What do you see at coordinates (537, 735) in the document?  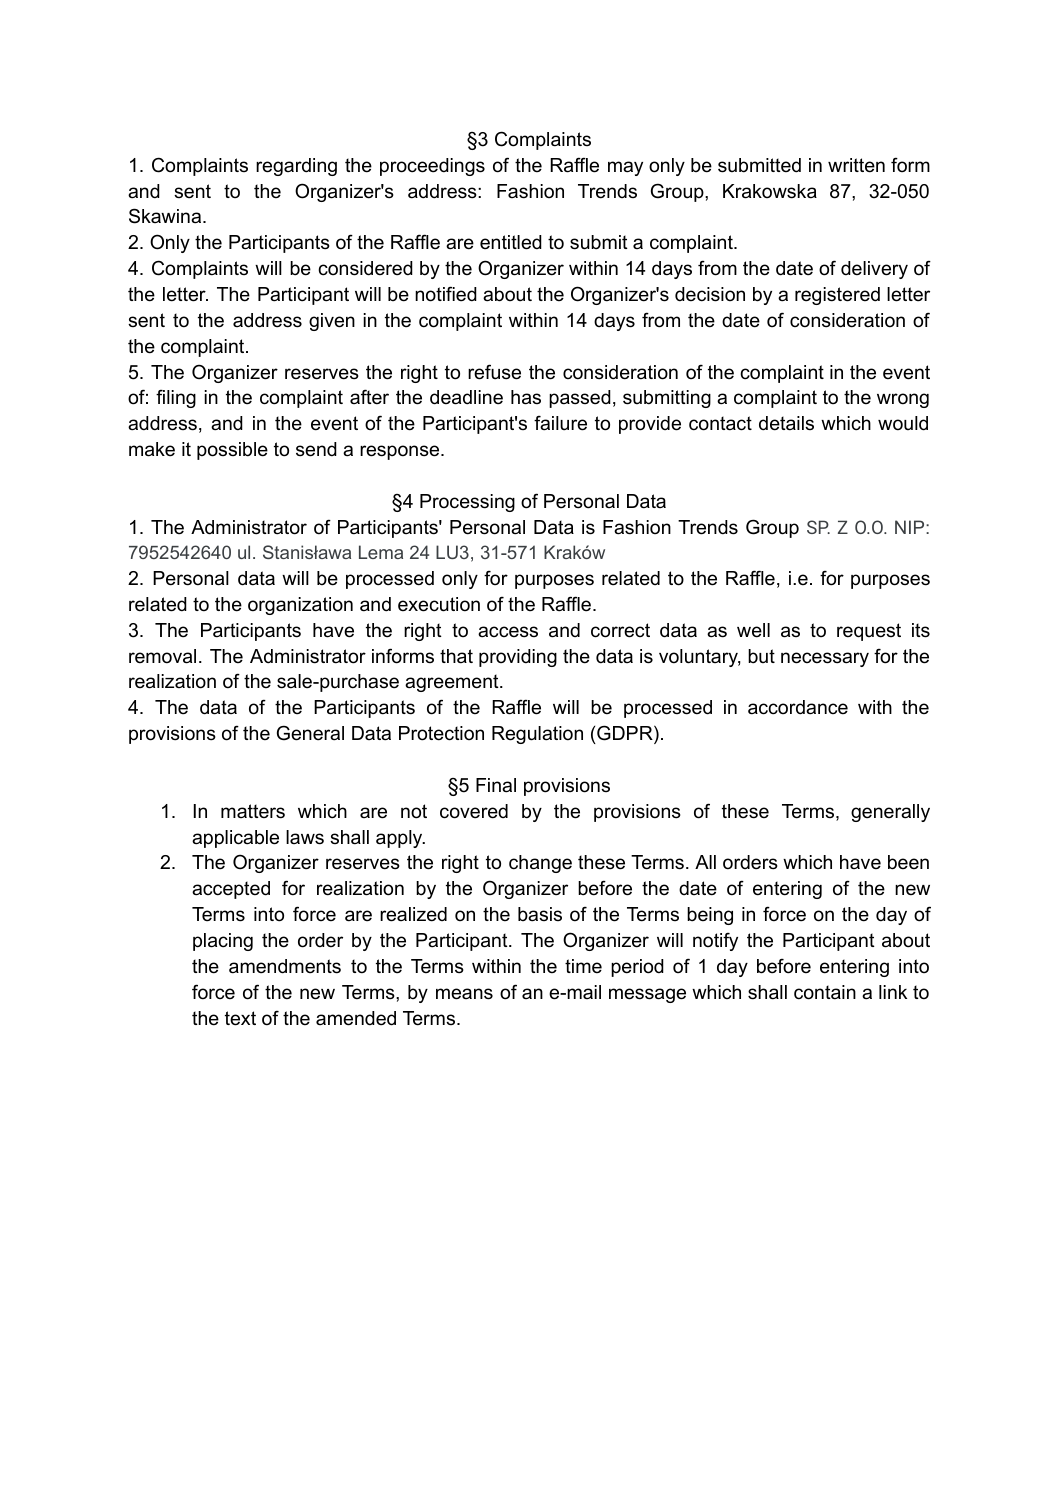 I see `Regulation` at bounding box center [537, 735].
